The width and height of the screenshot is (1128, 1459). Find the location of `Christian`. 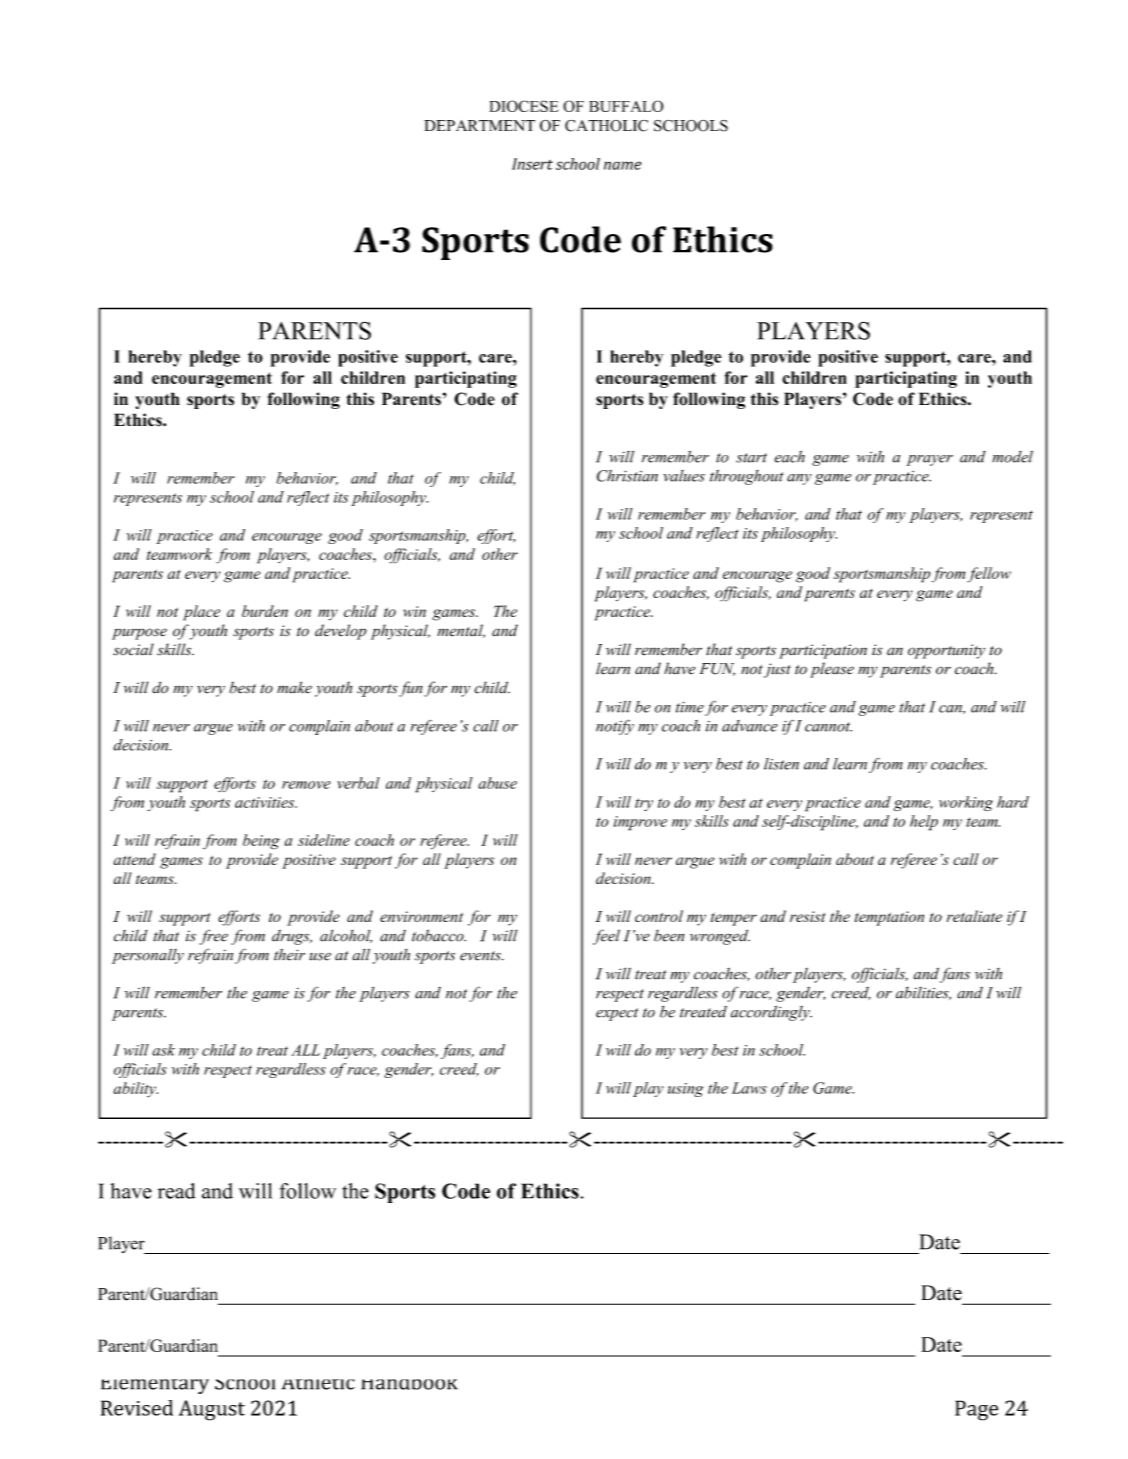

Christian is located at coordinates (627, 476).
